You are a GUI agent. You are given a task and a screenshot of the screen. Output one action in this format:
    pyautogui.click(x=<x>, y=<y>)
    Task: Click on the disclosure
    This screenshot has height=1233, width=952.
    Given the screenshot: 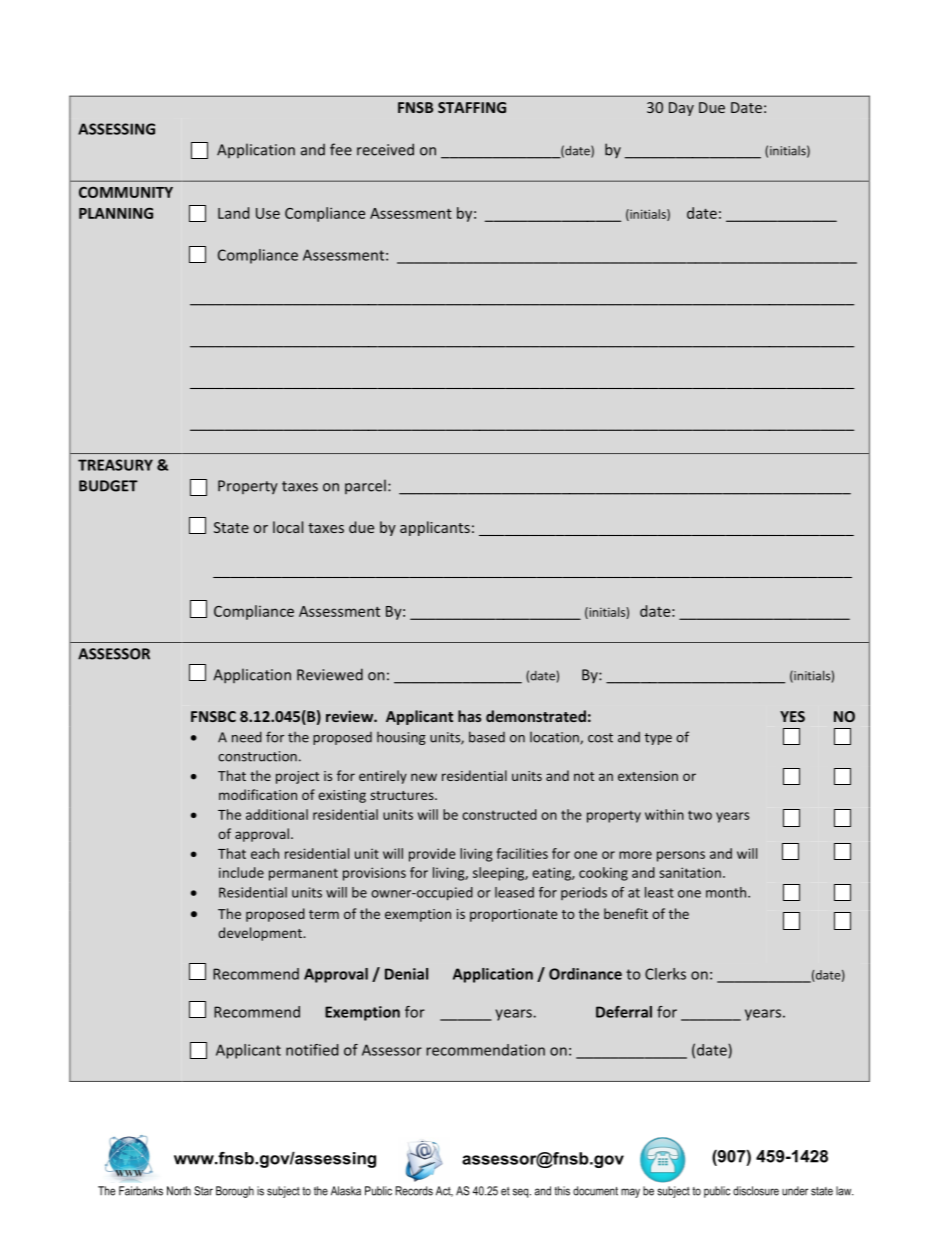 What is the action you would take?
    pyautogui.click(x=756, y=1191)
